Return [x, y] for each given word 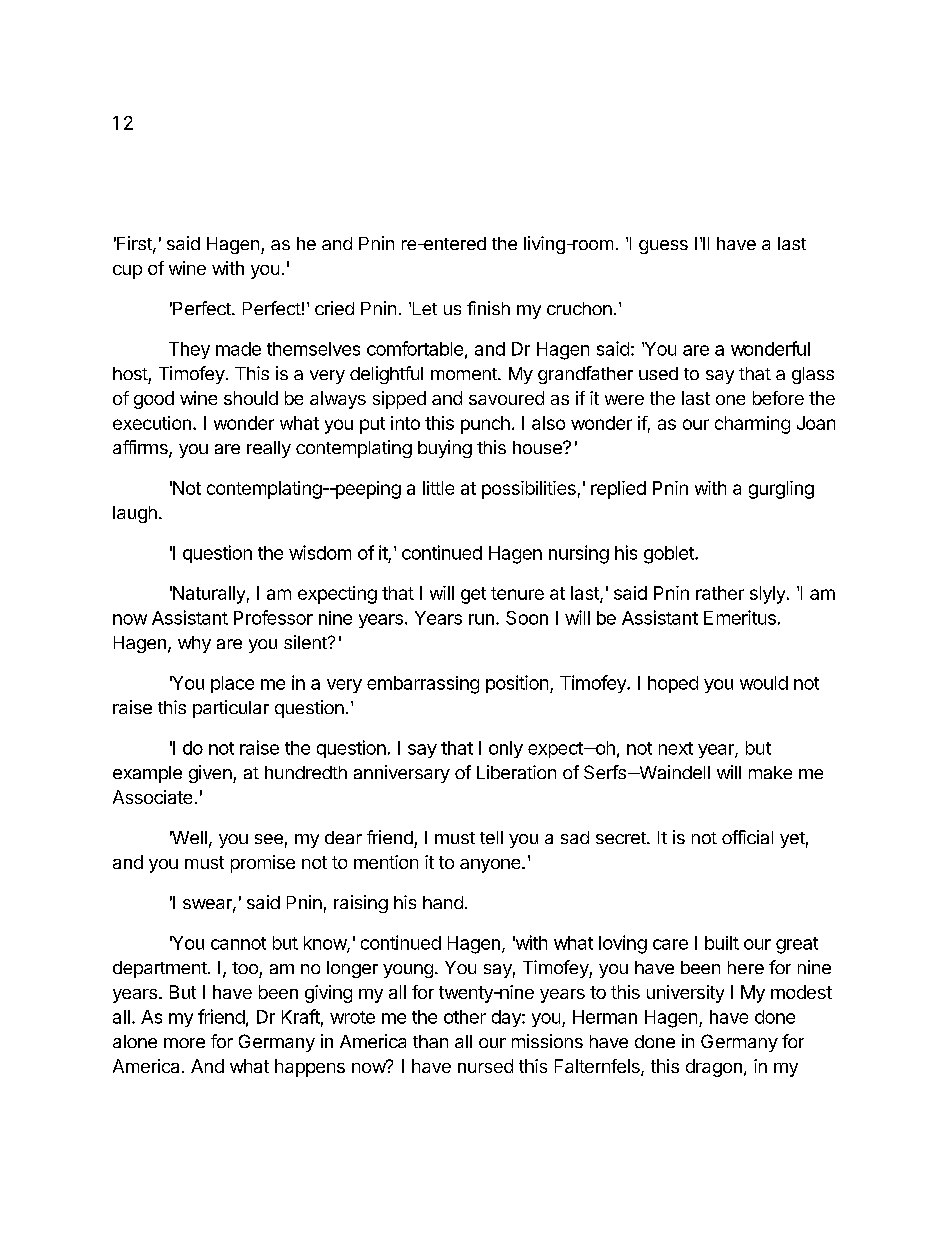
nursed [485, 1066]
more [184, 1043]
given [211, 774]
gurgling [781, 490]
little [438, 488]
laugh [135, 514]
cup [127, 272]
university [685, 994]
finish [488, 308]
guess [663, 247]
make [770, 772]
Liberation [516, 772]
